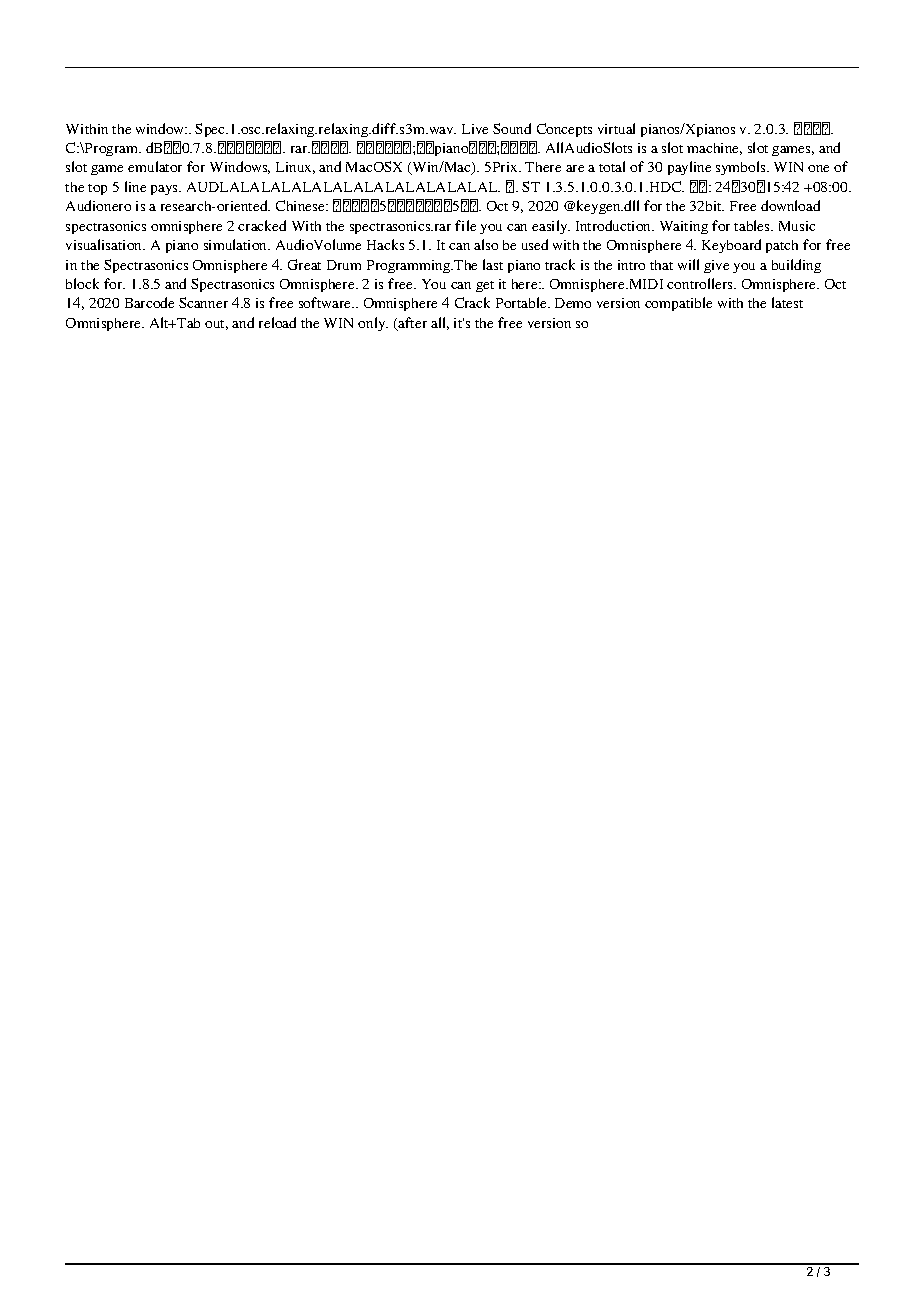 The width and height of the screenshot is (924, 1308). I want to click on Live, so click(475, 129).
